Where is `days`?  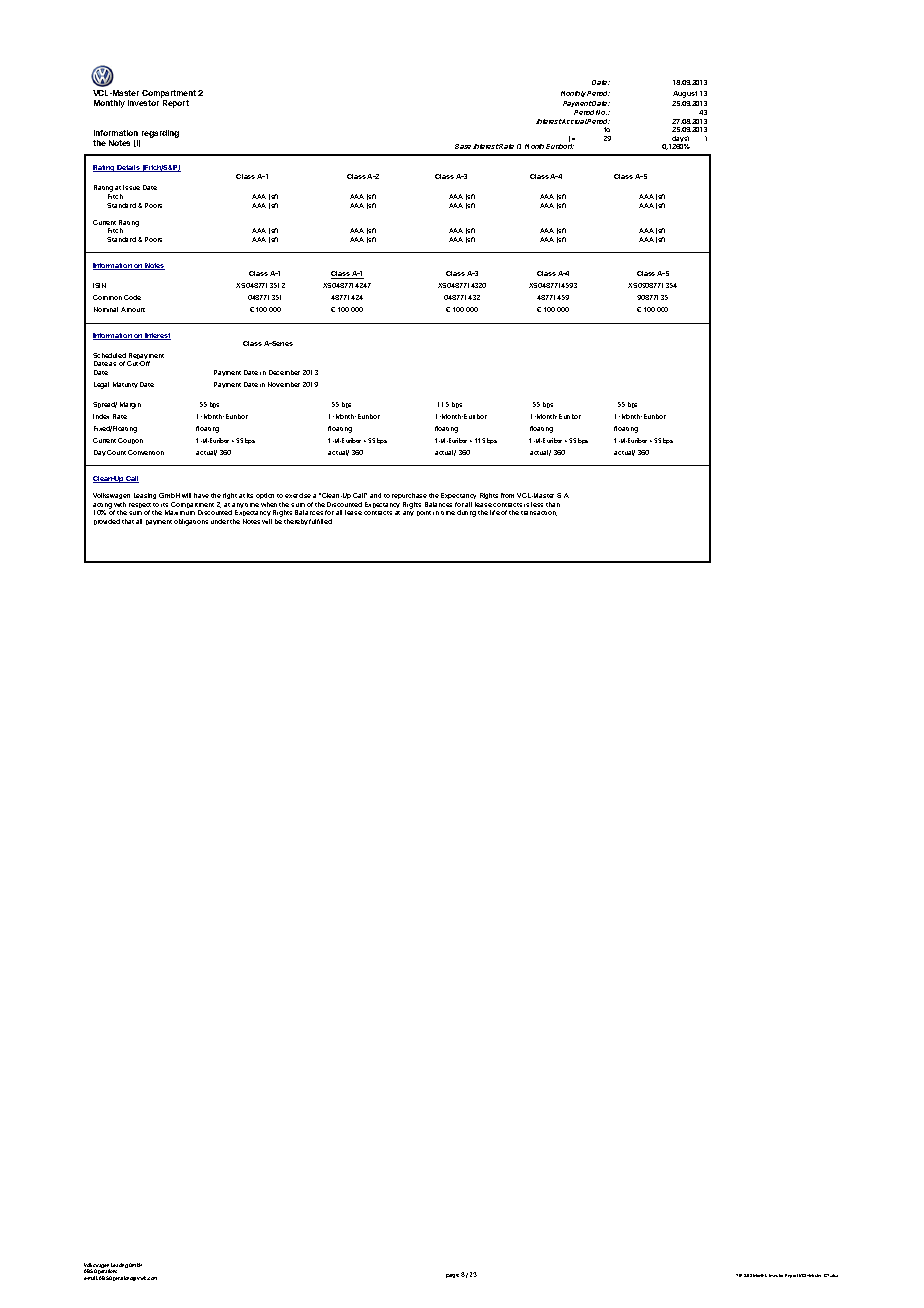 days is located at coordinates (679, 140).
